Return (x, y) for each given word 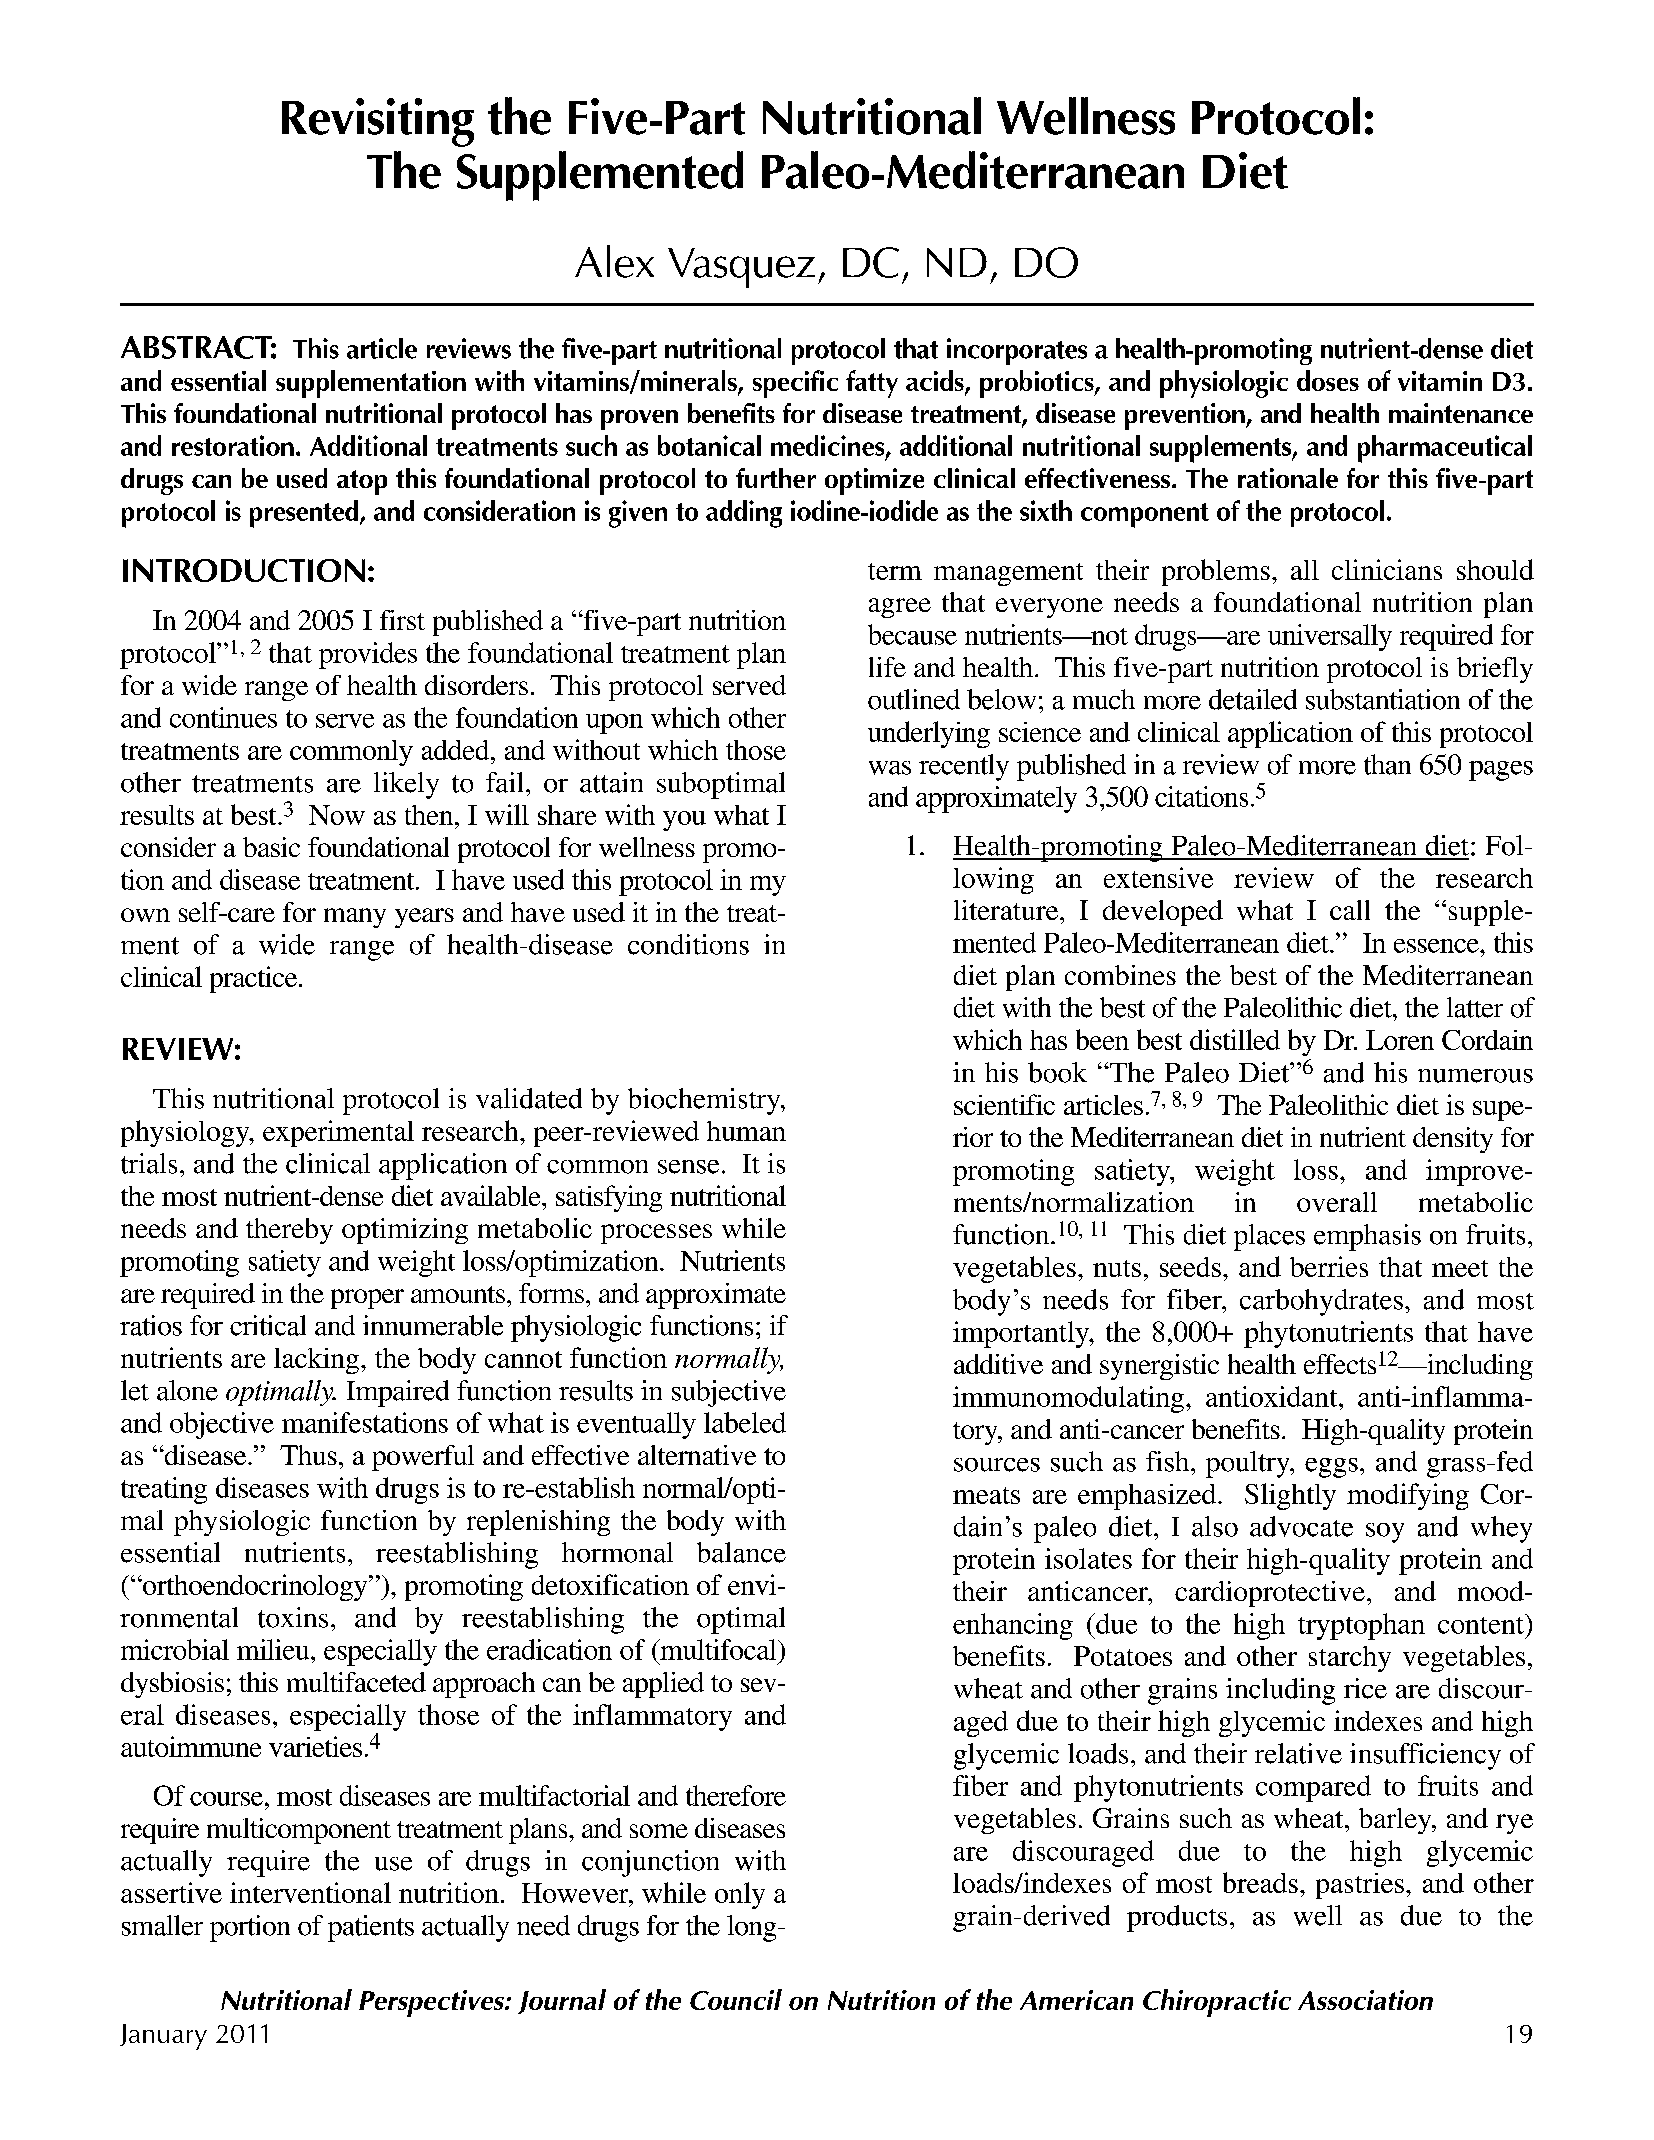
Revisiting (378, 122)
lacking (316, 1361)
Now (337, 815)
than (1387, 764)
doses (1328, 380)
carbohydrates (1321, 1302)
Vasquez (741, 268)
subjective (729, 1393)
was (890, 768)
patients (371, 1928)
